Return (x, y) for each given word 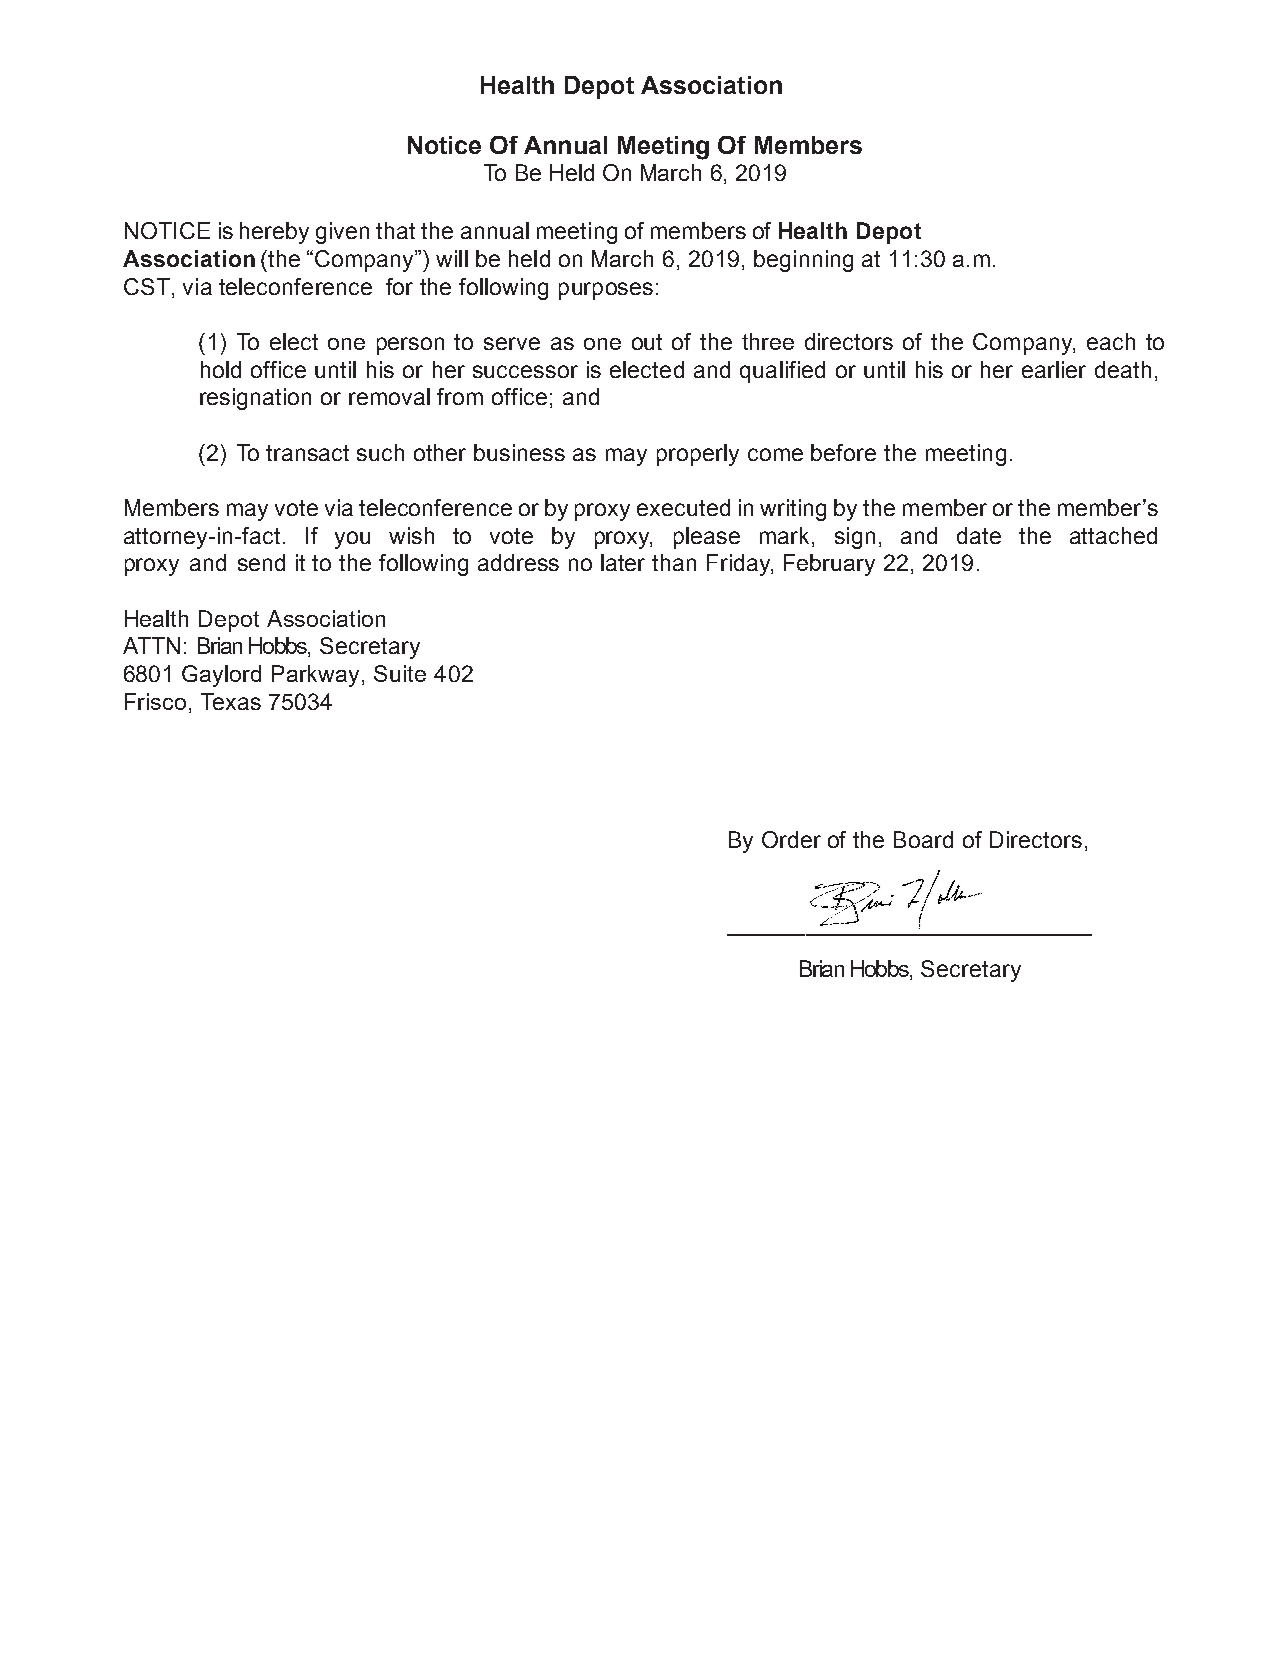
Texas (231, 701)
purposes (606, 291)
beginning (803, 261)
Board (923, 839)
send (261, 562)
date (979, 535)
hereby (274, 233)
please (707, 538)
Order (791, 839)
